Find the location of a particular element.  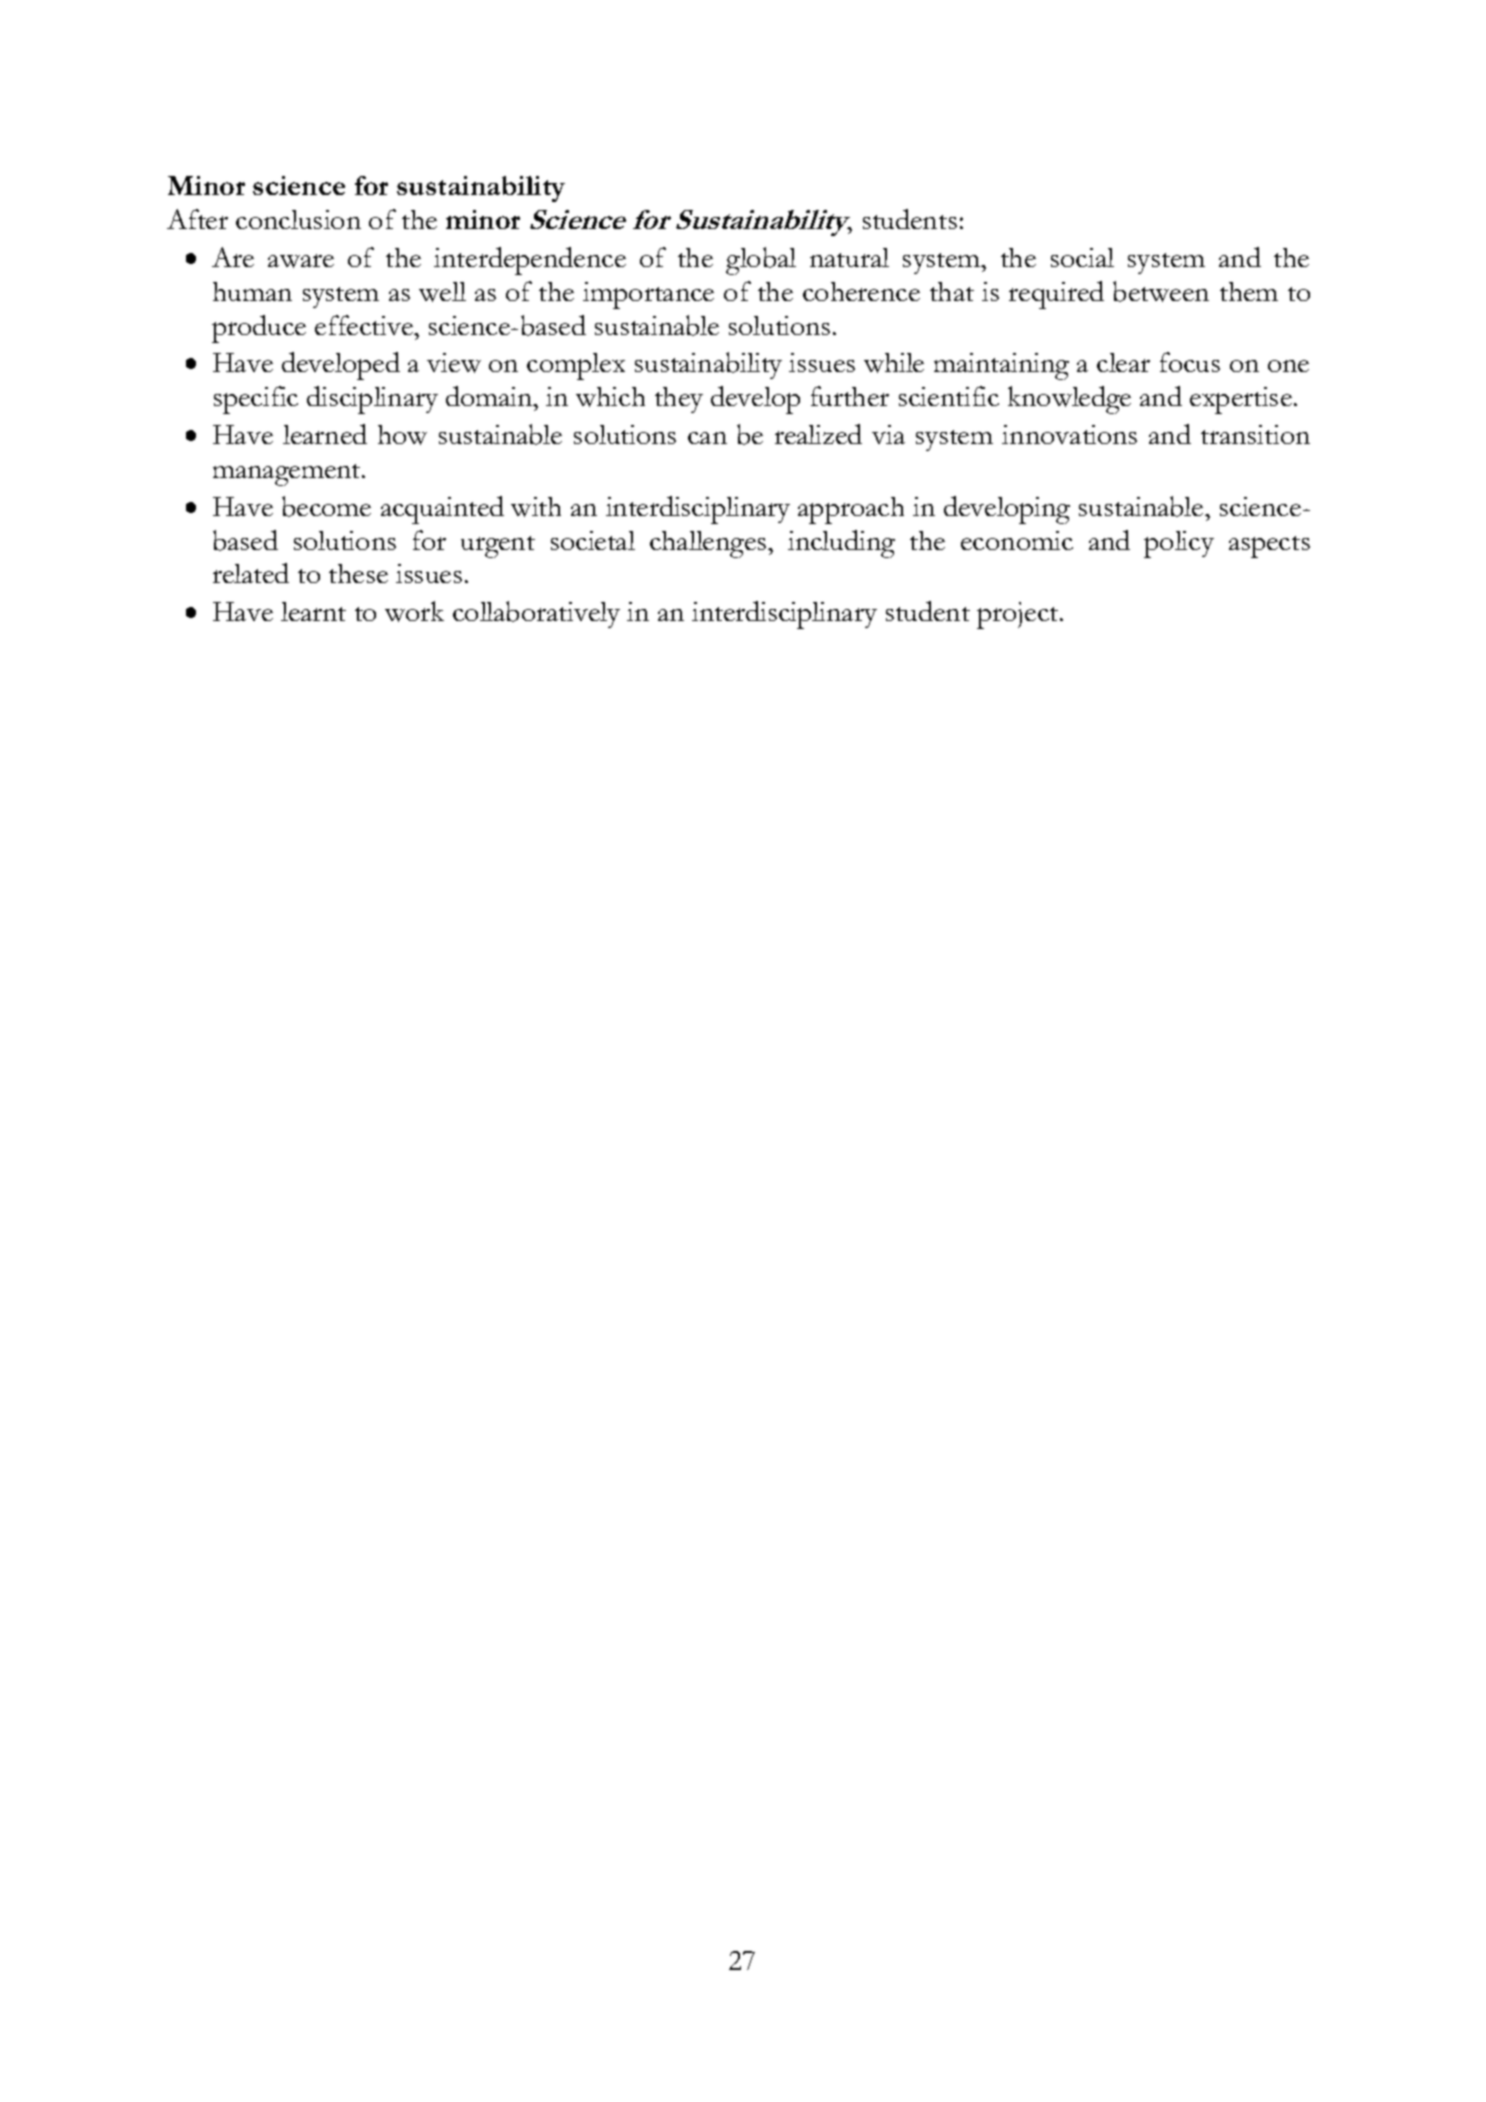

collaboratively is located at coordinates (536, 614).
